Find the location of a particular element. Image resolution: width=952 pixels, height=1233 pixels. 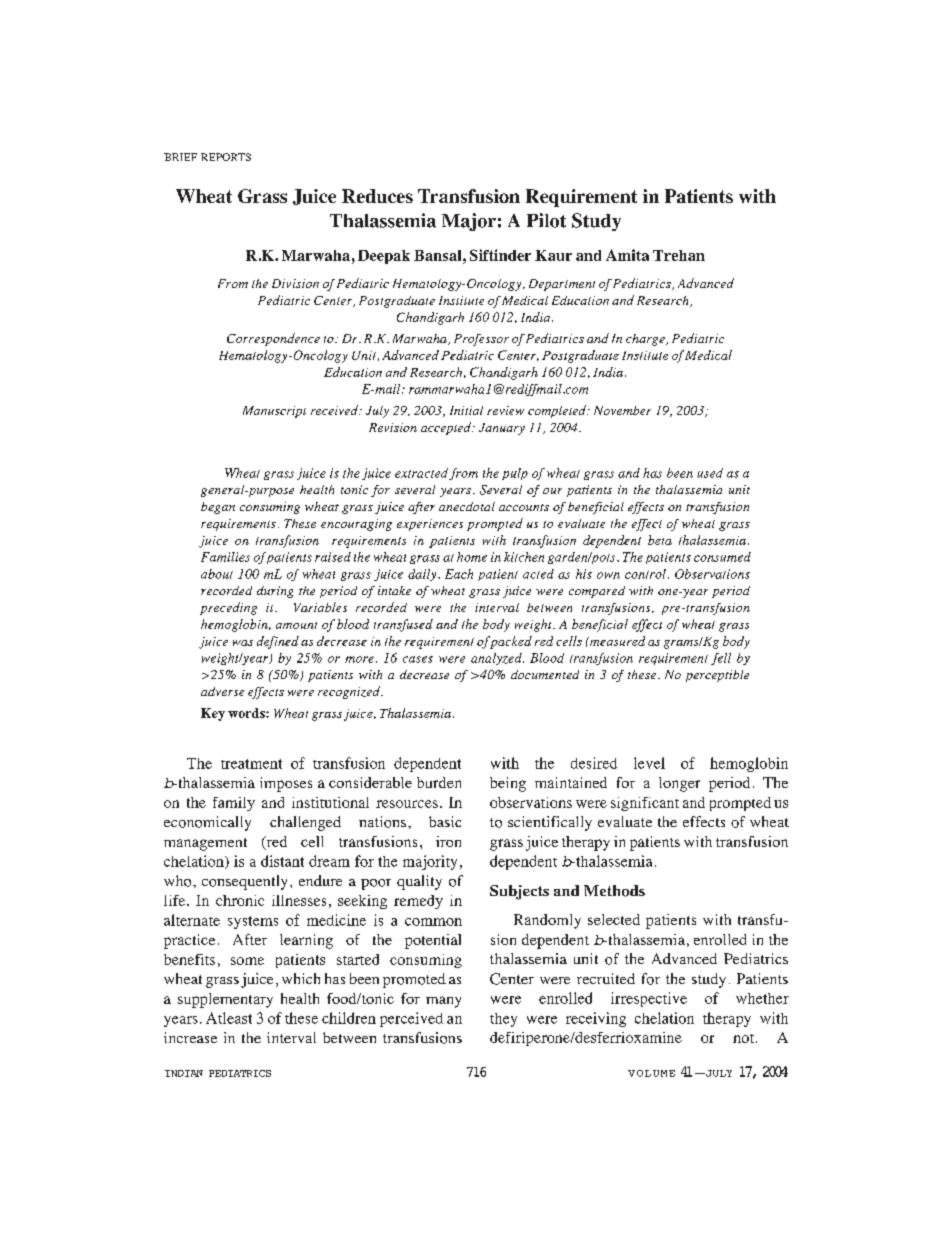

control is located at coordinates (645, 574).
